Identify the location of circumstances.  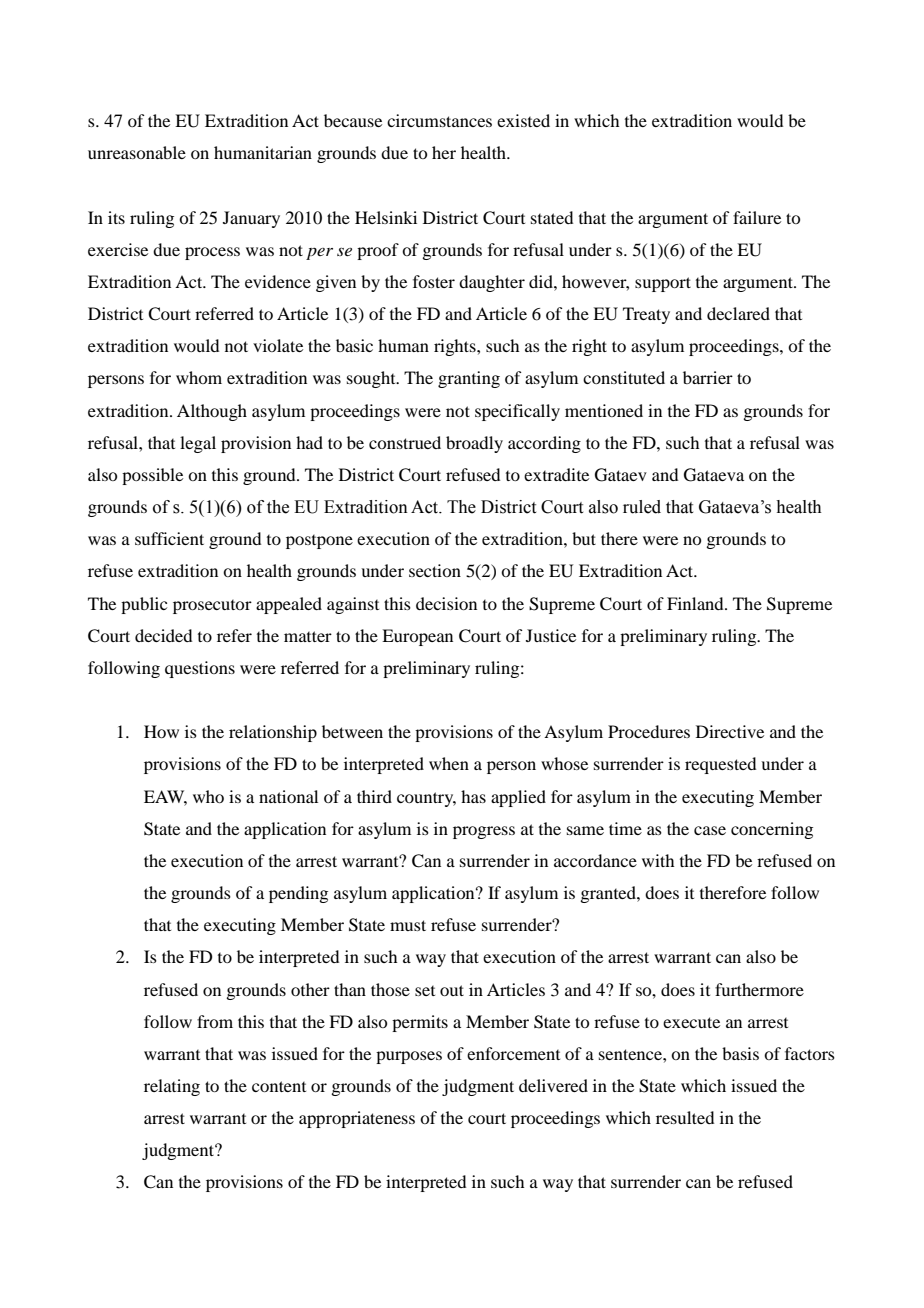
(439, 120).
